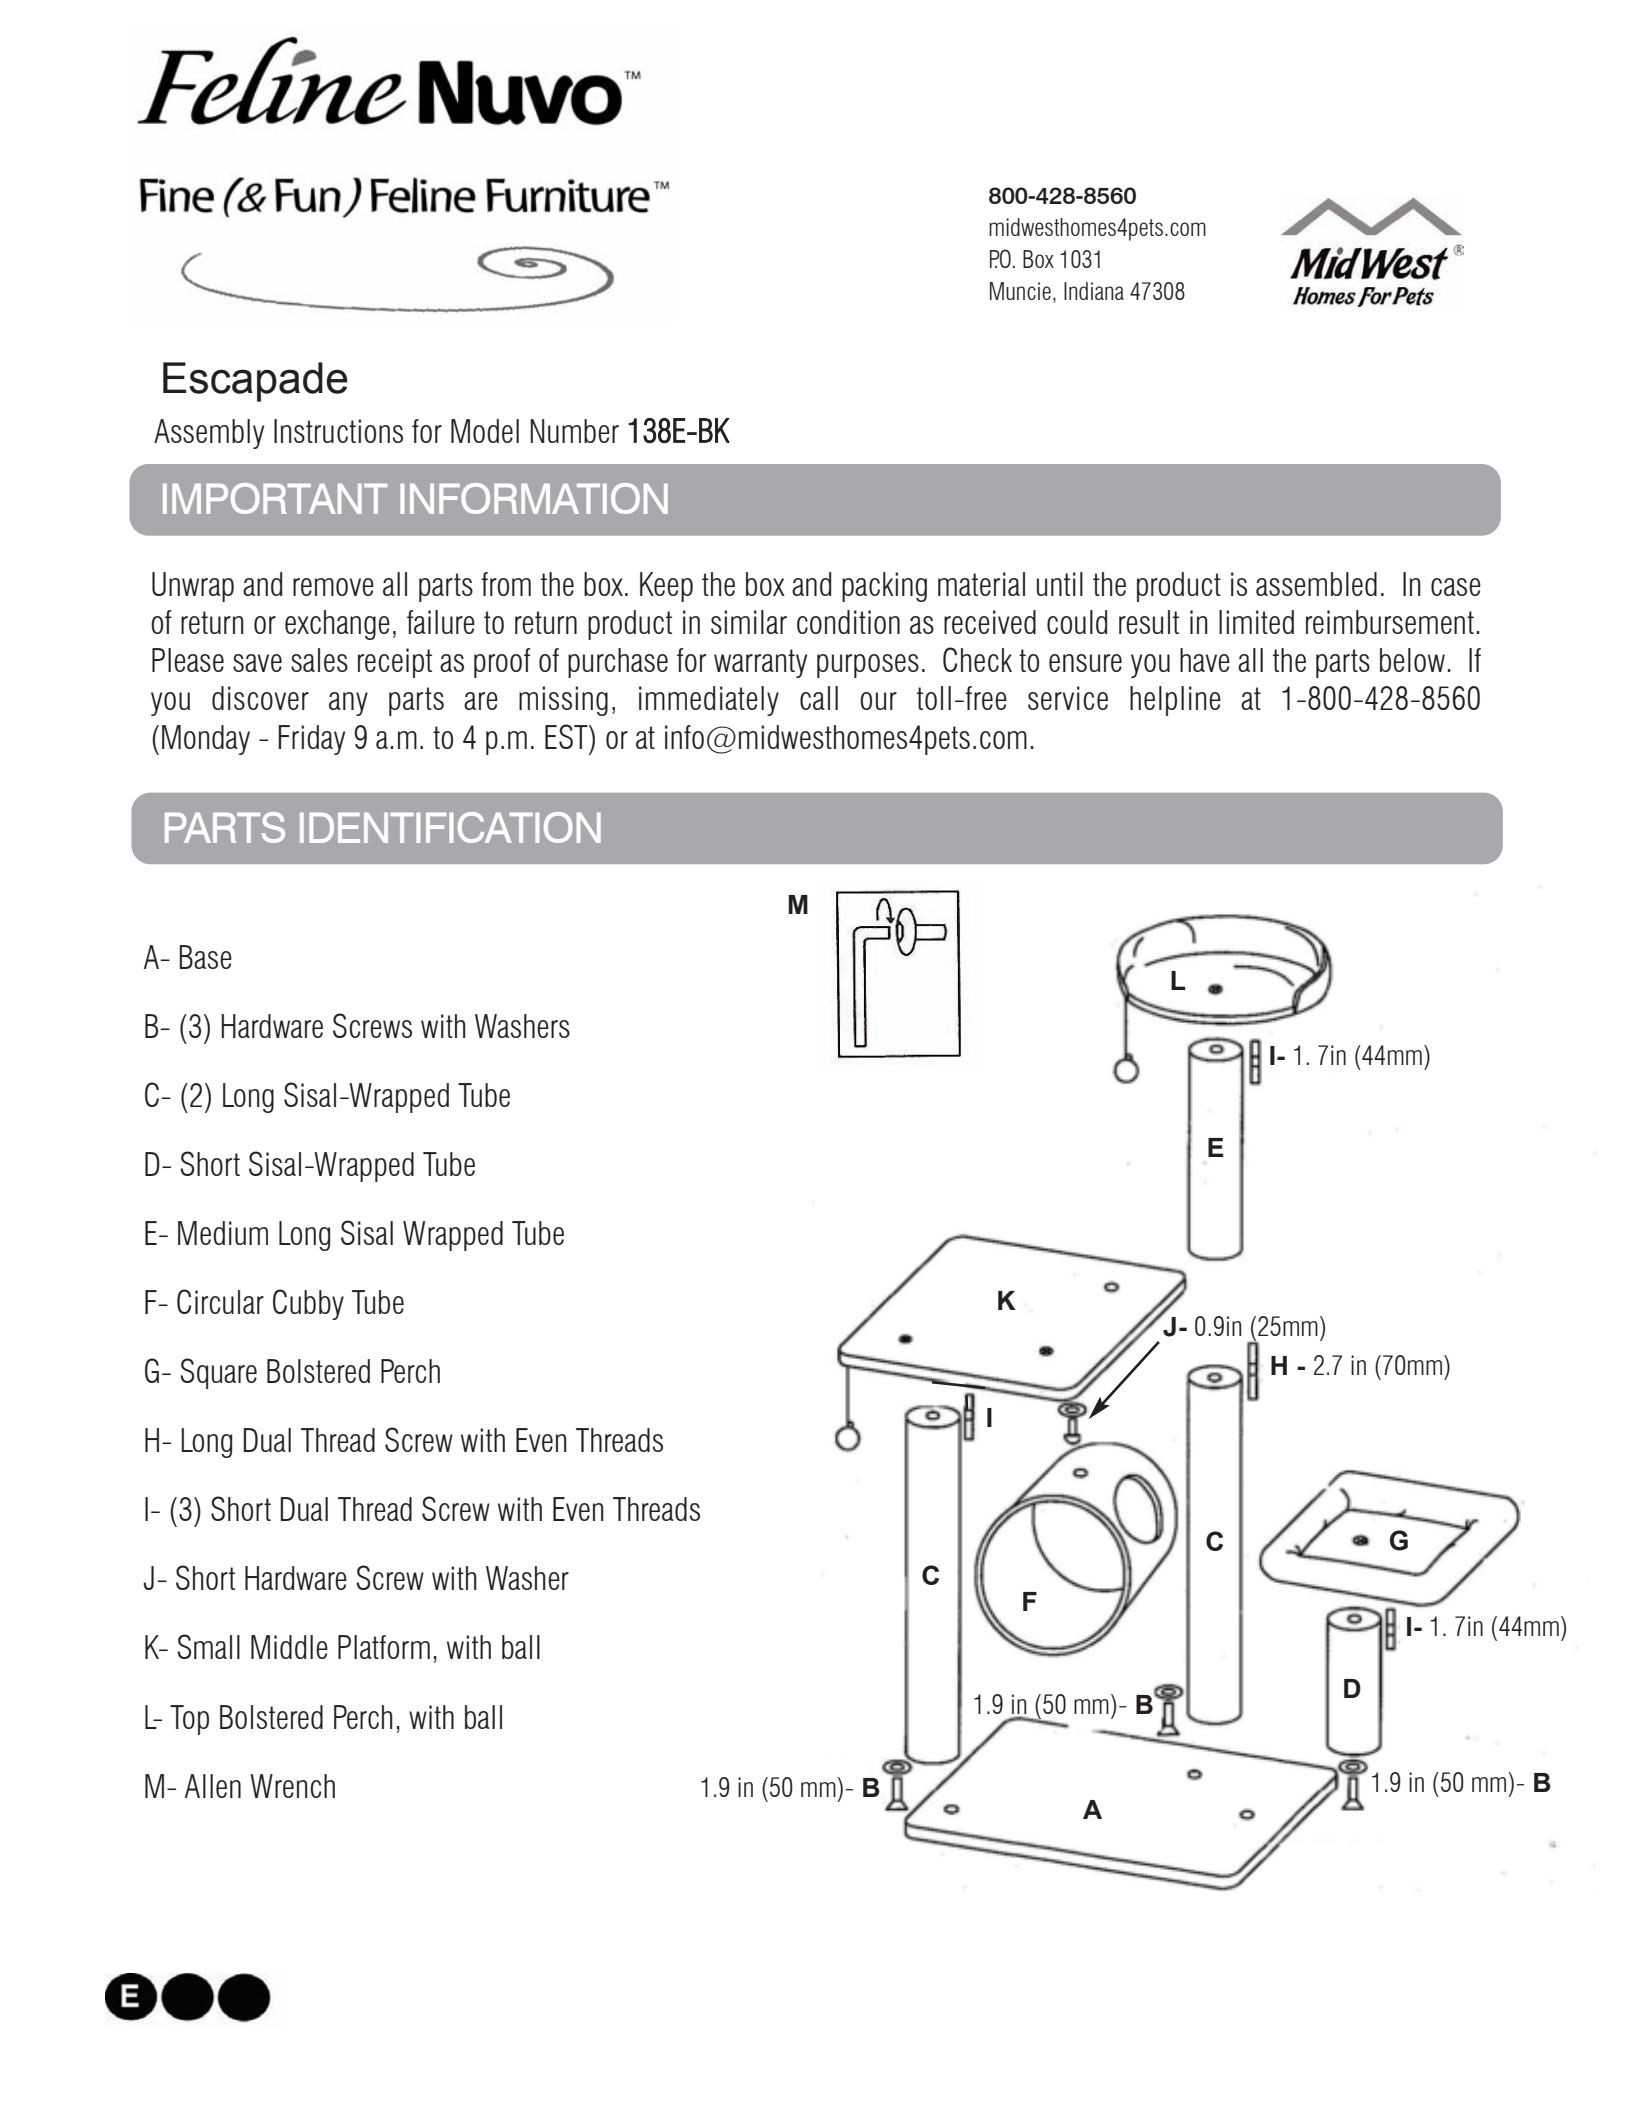 This image has width=1625, height=2103. Describe the element at coordinates (384, 1647) in the image. I see `Platform` at that location.
